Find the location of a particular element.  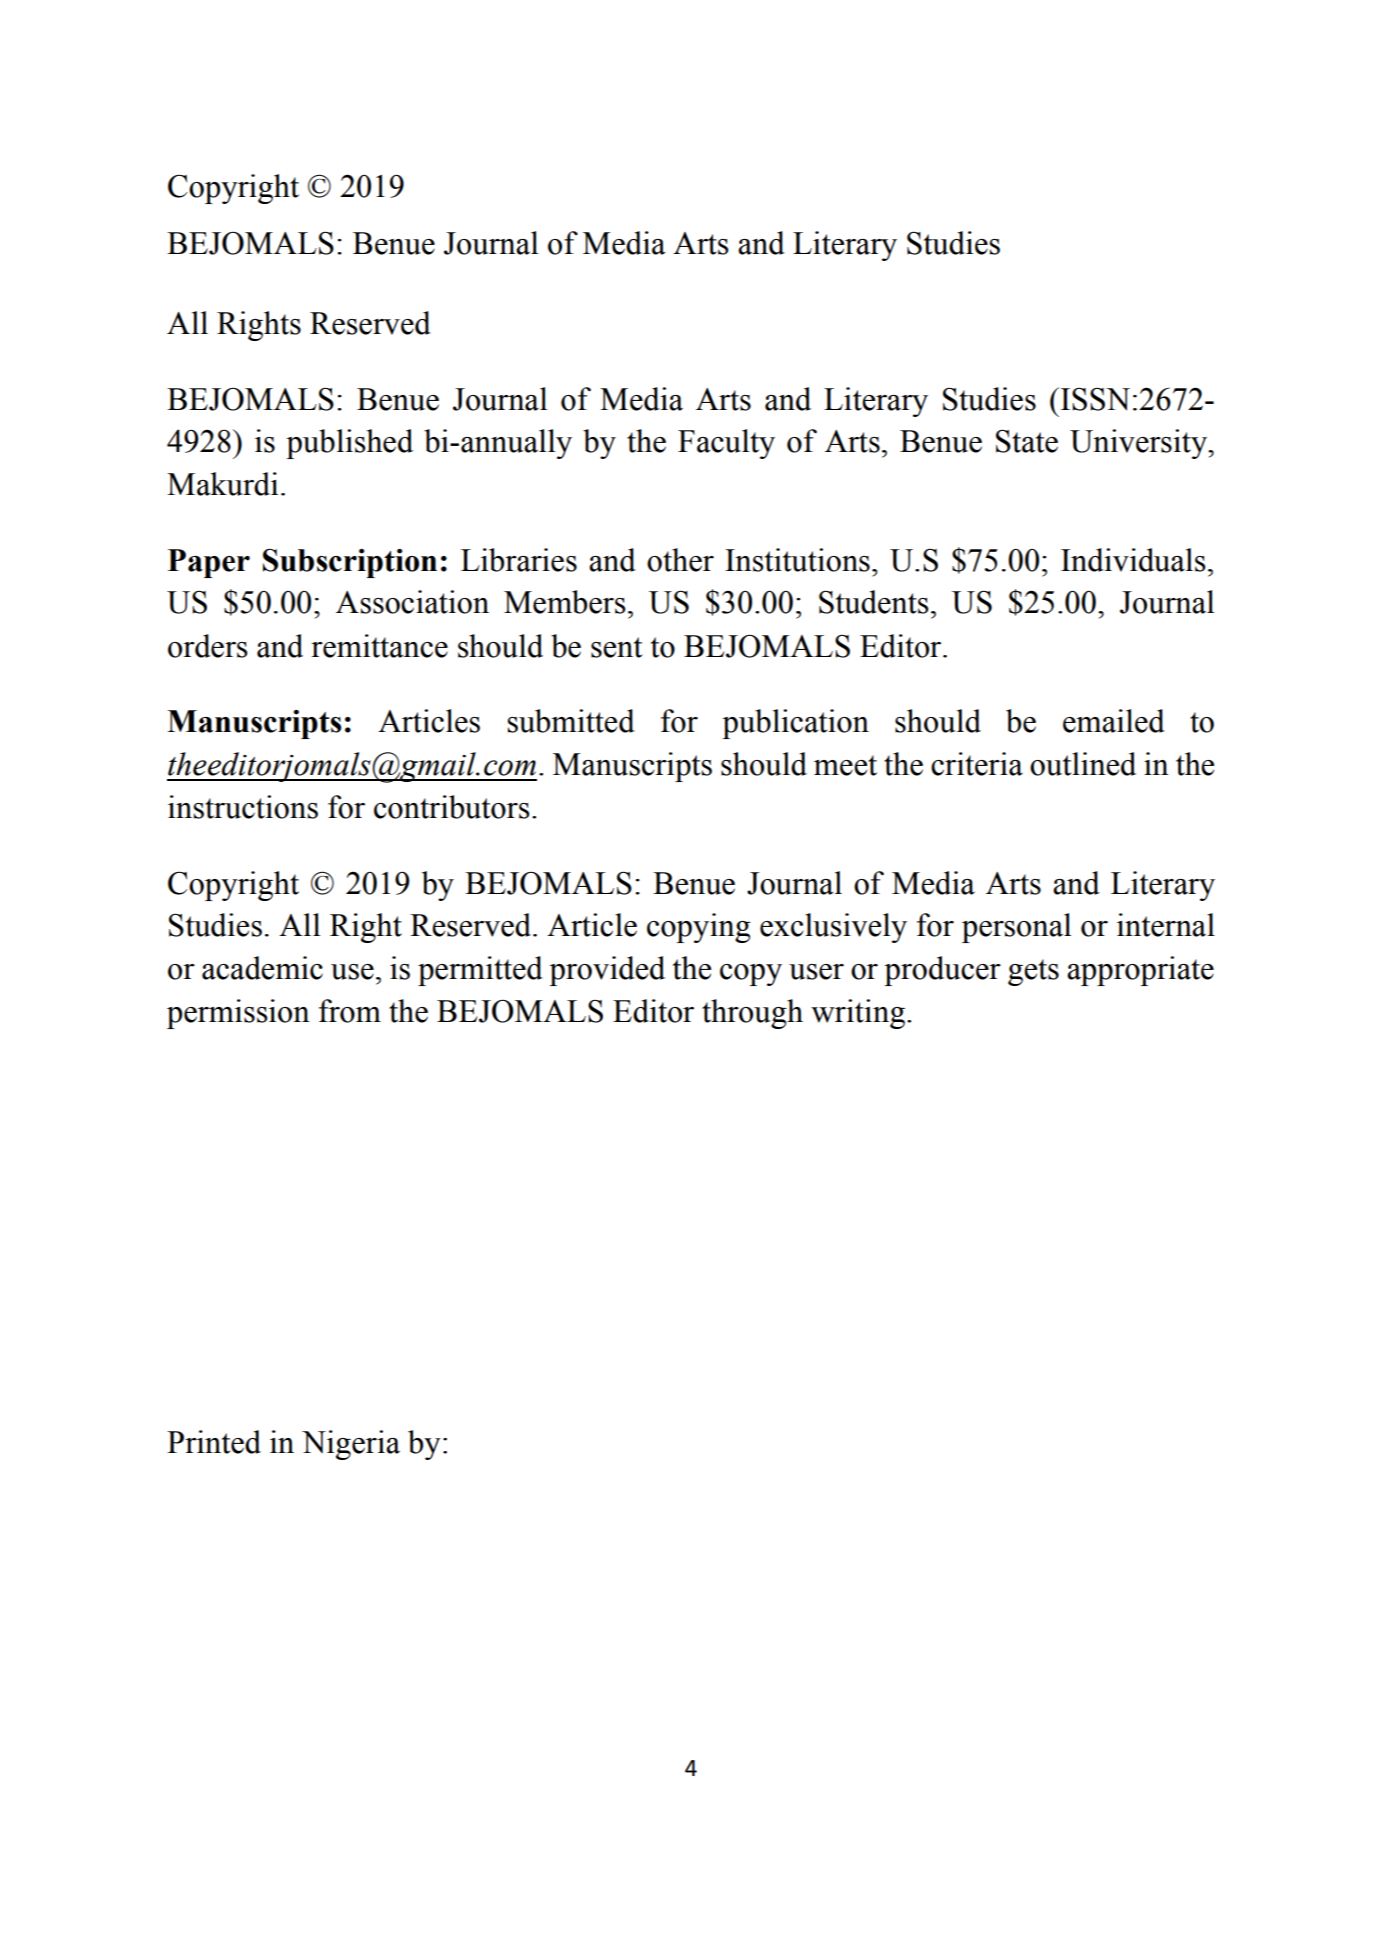

Printed is located at coordinates (214, 1442).
